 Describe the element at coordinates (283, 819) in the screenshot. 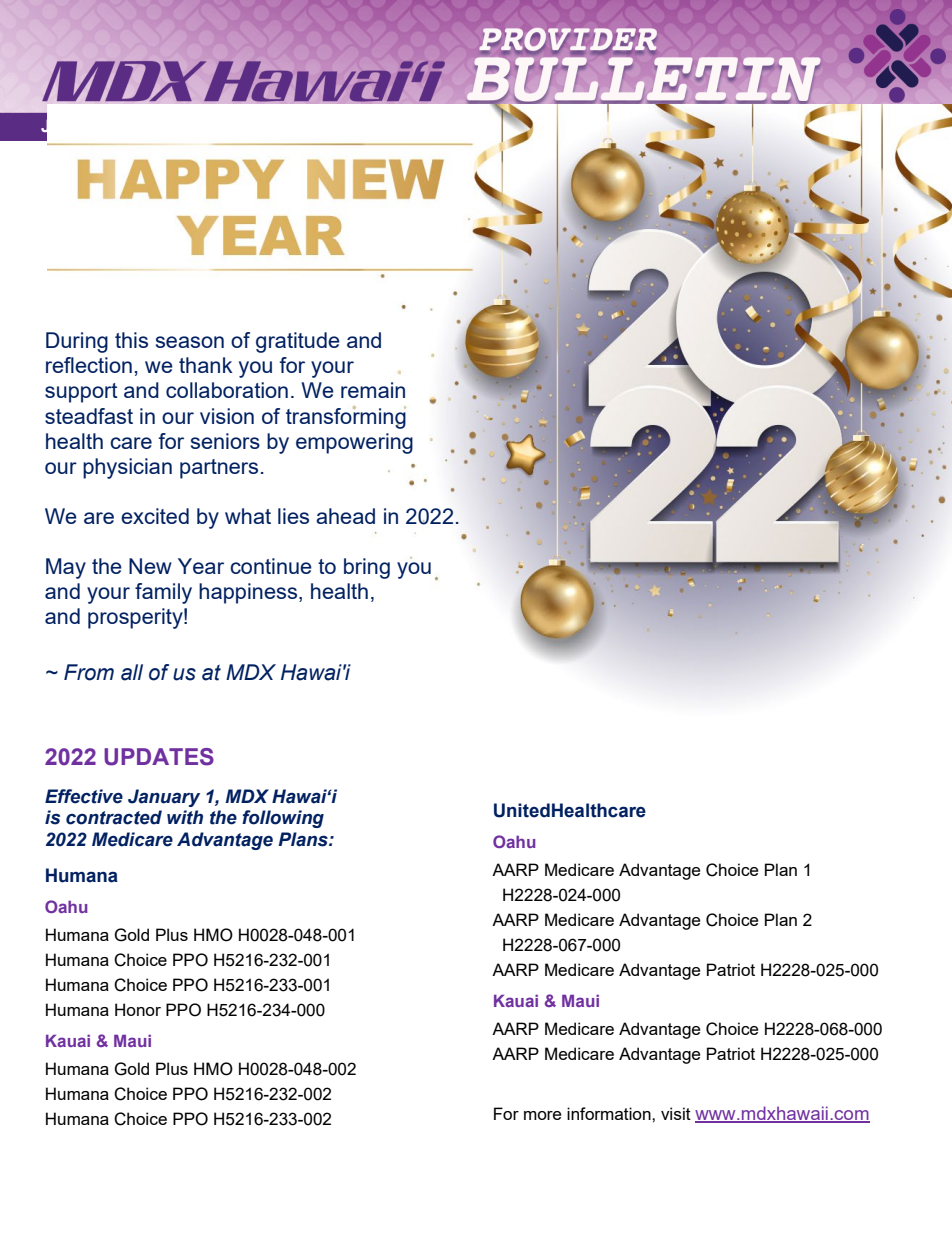

I see `following` at that location.
